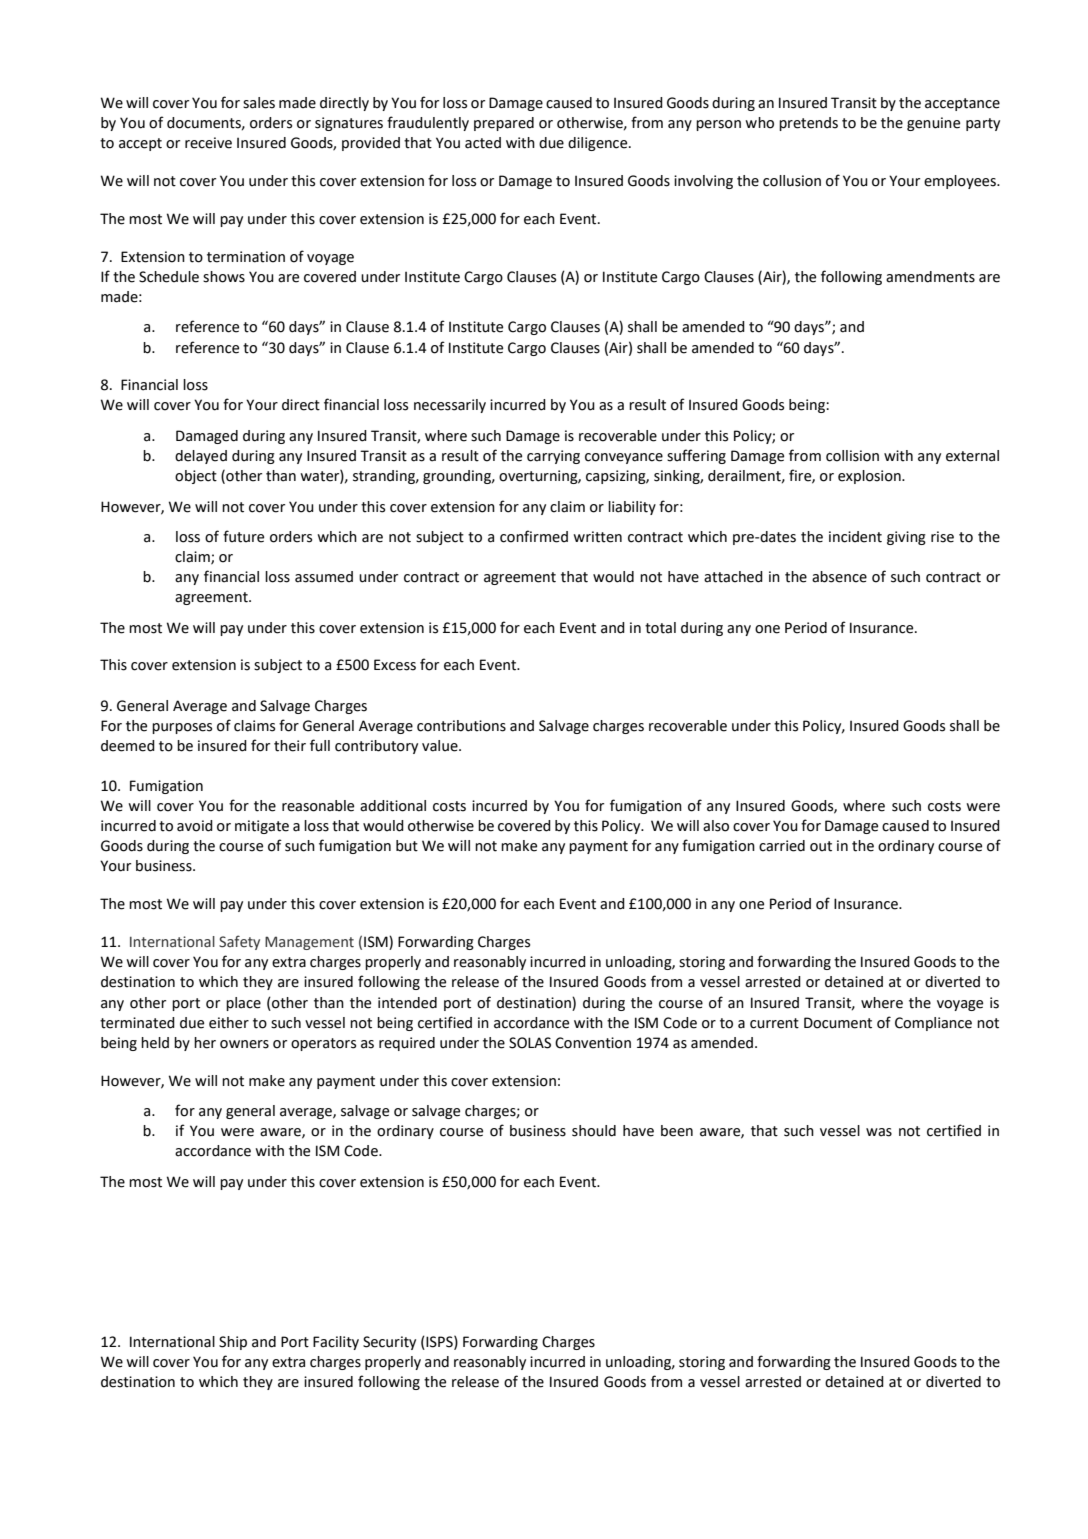  What do you see at coordinates (389, 1343) in the screenshot?
I see `Security` at bounding box center [389, 1343].
